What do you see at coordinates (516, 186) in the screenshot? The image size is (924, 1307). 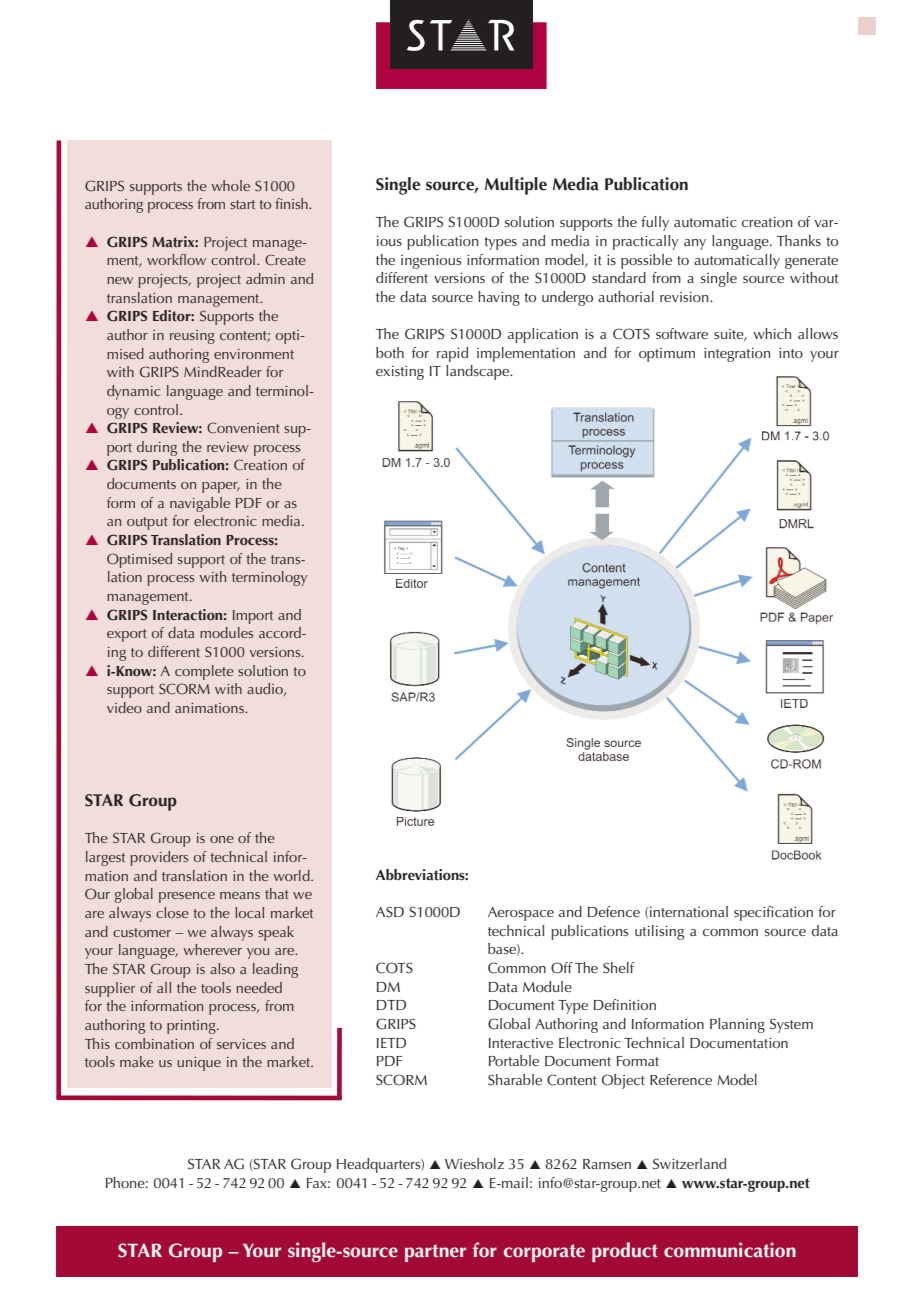 I see `Multiple` at bounding box center [516, 186].
